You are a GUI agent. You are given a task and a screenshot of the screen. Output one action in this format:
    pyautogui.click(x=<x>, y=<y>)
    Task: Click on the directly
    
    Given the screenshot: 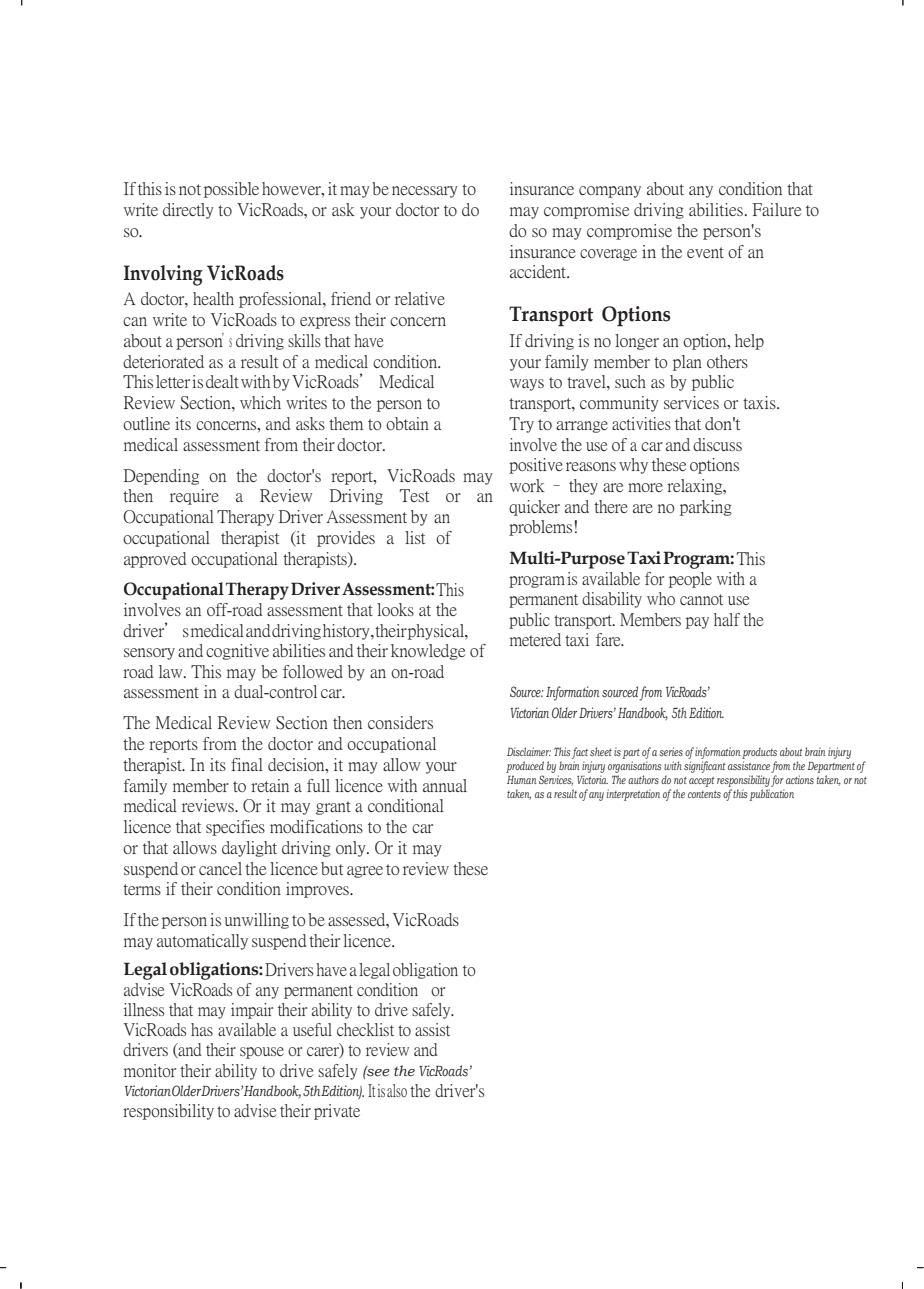 What is the action you would take?
    pyautogui.click(x=188, y=211)
